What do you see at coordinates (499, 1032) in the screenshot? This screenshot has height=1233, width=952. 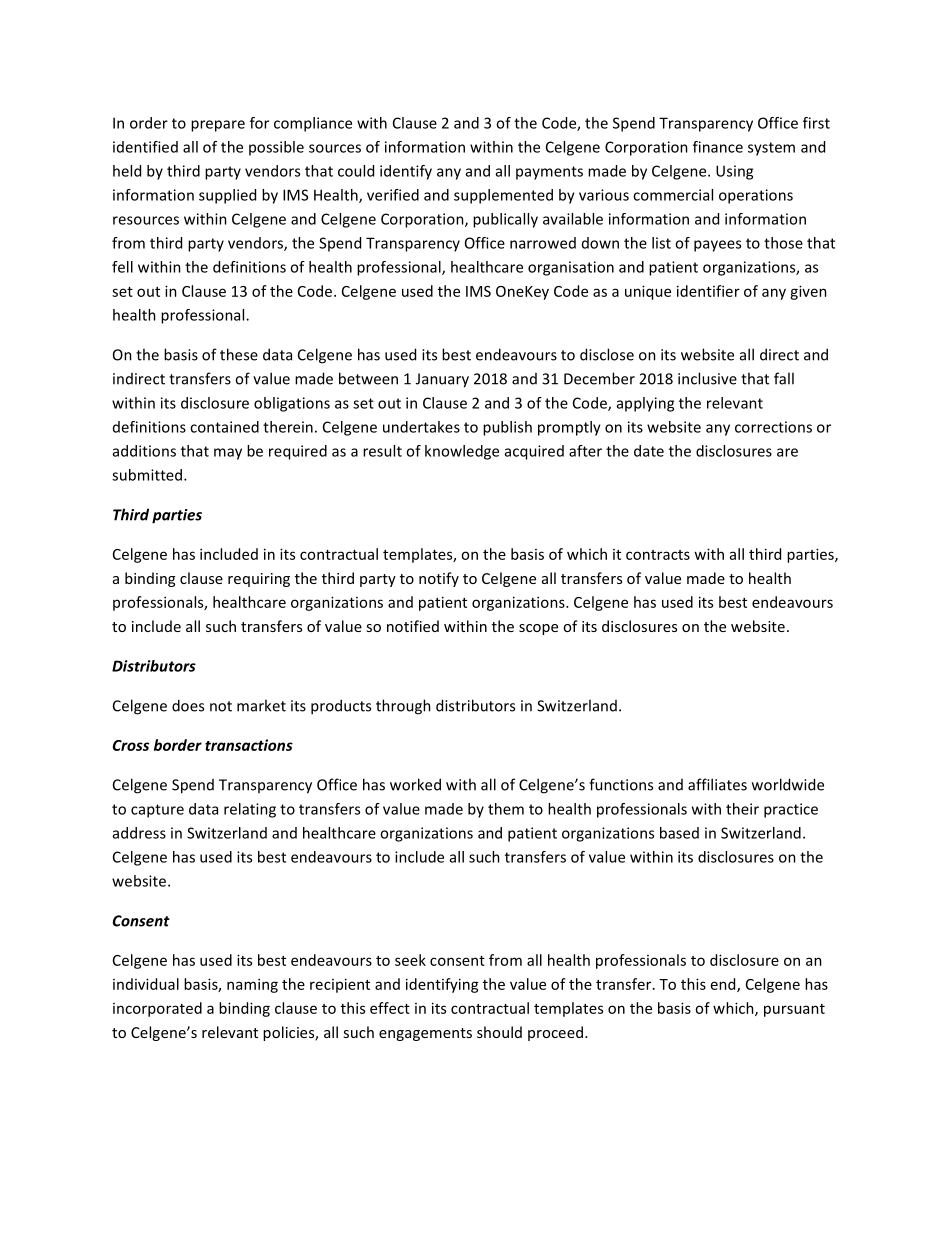 I see `should` at bounding box center [499, 1032].
